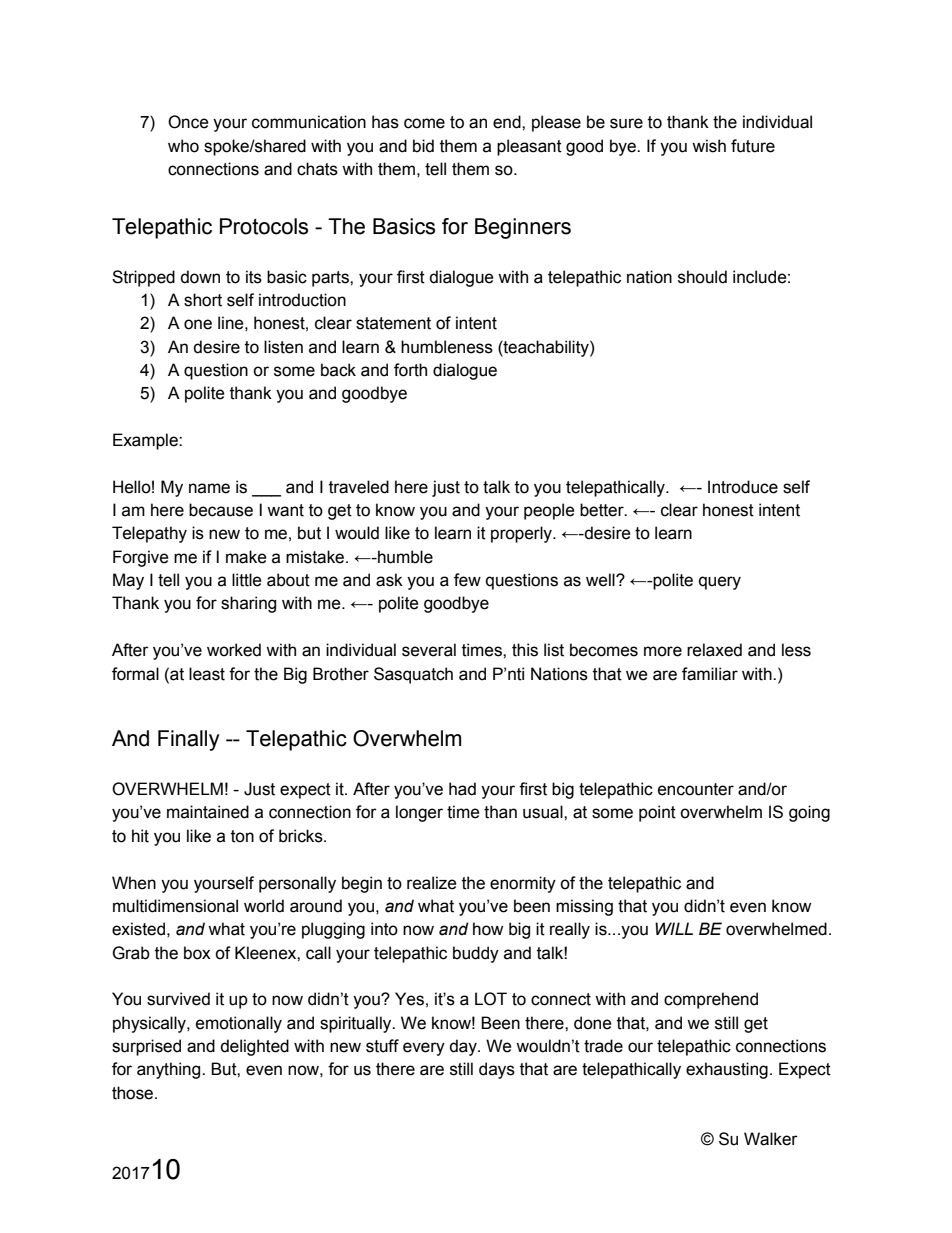 Image resolution: width=952 pixels, height=1233 pixels. I want to click on short, so click(203, 300).
